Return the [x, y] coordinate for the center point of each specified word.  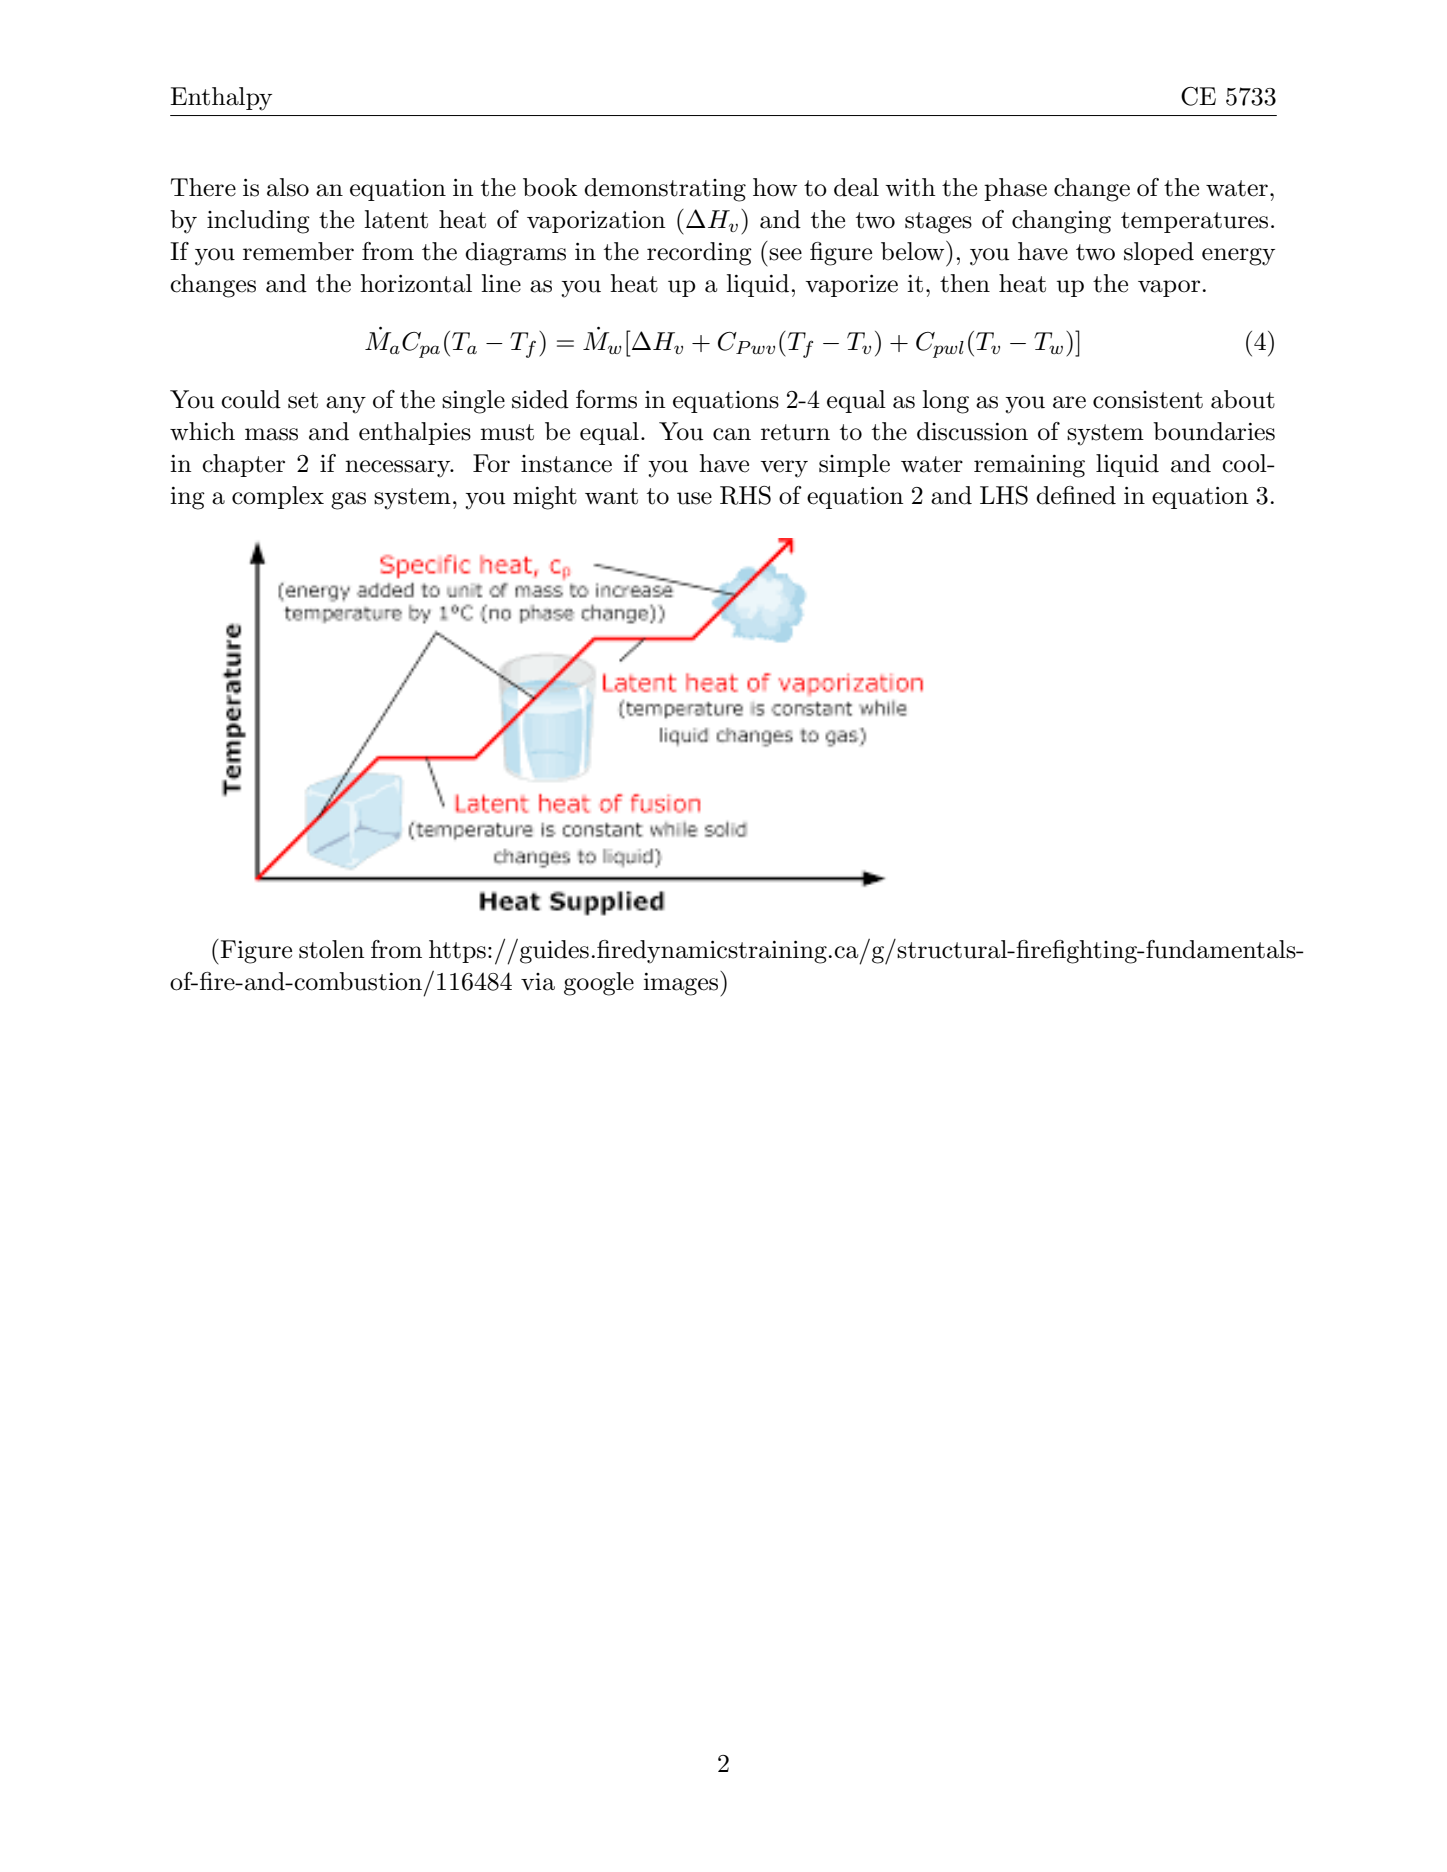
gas [348, 501]
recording [699, 254]
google [599, 984]
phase [1015, 189]
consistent [1148, 400]
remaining [1029, 466]
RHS [745, 495]
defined [1076, 495]
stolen [331, 949]
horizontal [416, 283]
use [694, 498]
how [775, 187]
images [682, 984]
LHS [1004, 495]
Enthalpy [221, 99]
